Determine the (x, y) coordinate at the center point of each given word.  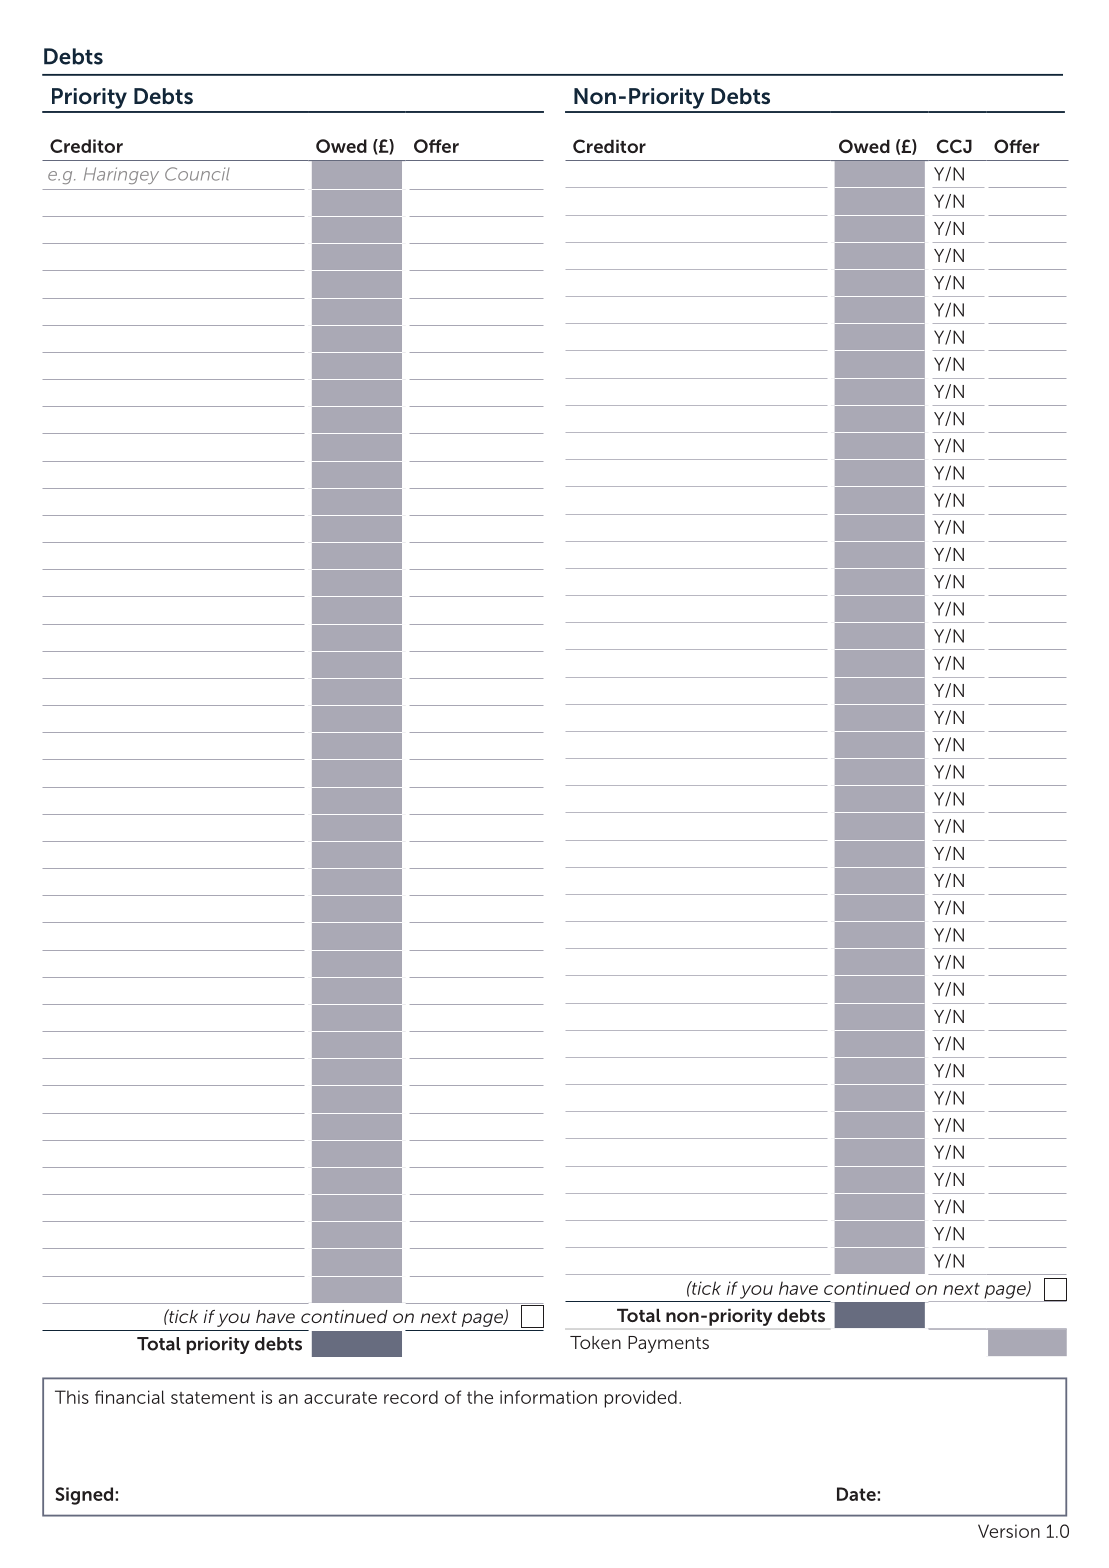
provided (641, 1399)
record (411, 1397)
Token (595, 1342)
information (548, 1397)
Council (197, 174)
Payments (668, 1344)
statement (213, 1398)
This (72, 1397)
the (480, 1397)
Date (857, 1494)
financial (130, 1397)
